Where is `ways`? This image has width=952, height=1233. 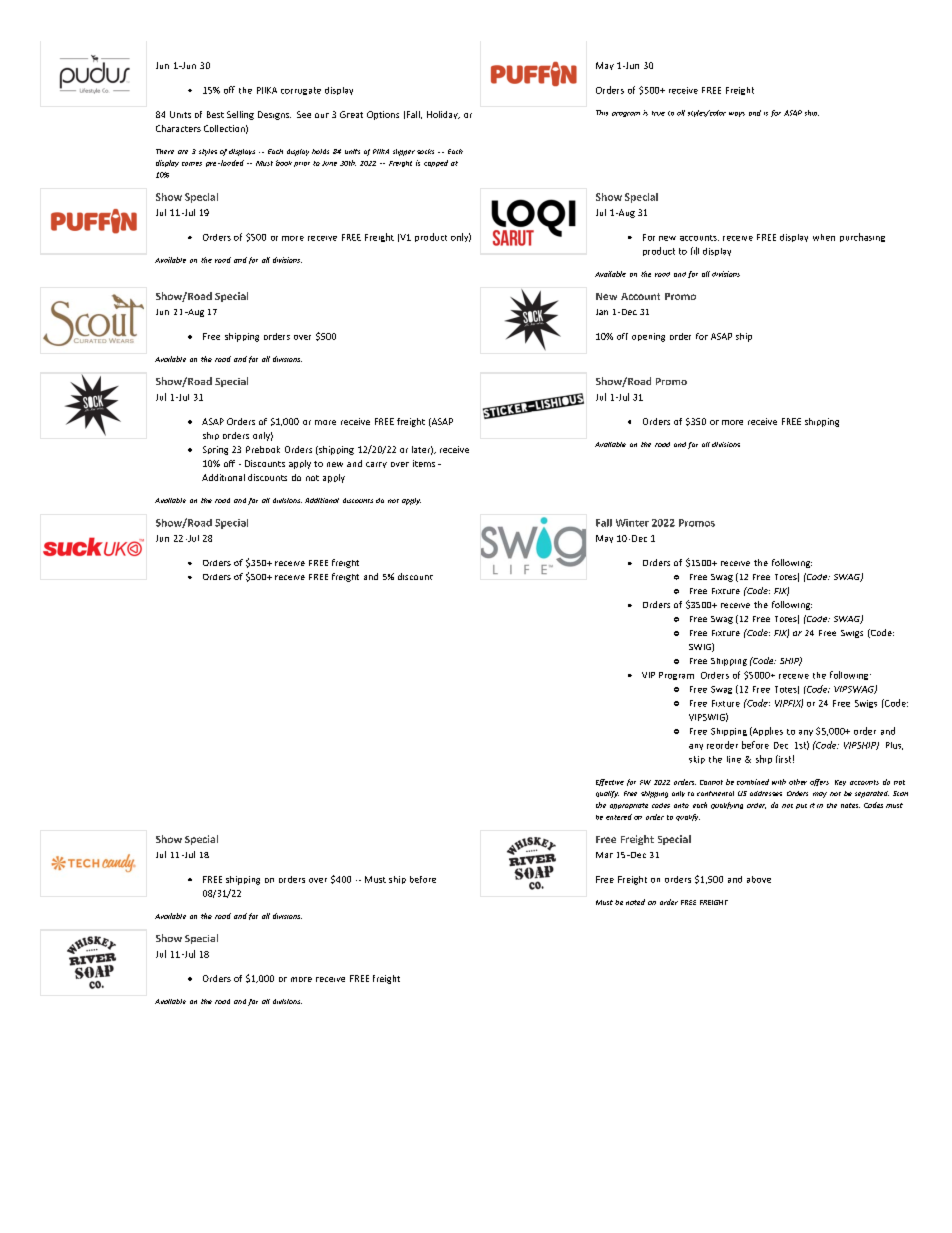
ways is located at coordinates (737, 114).
